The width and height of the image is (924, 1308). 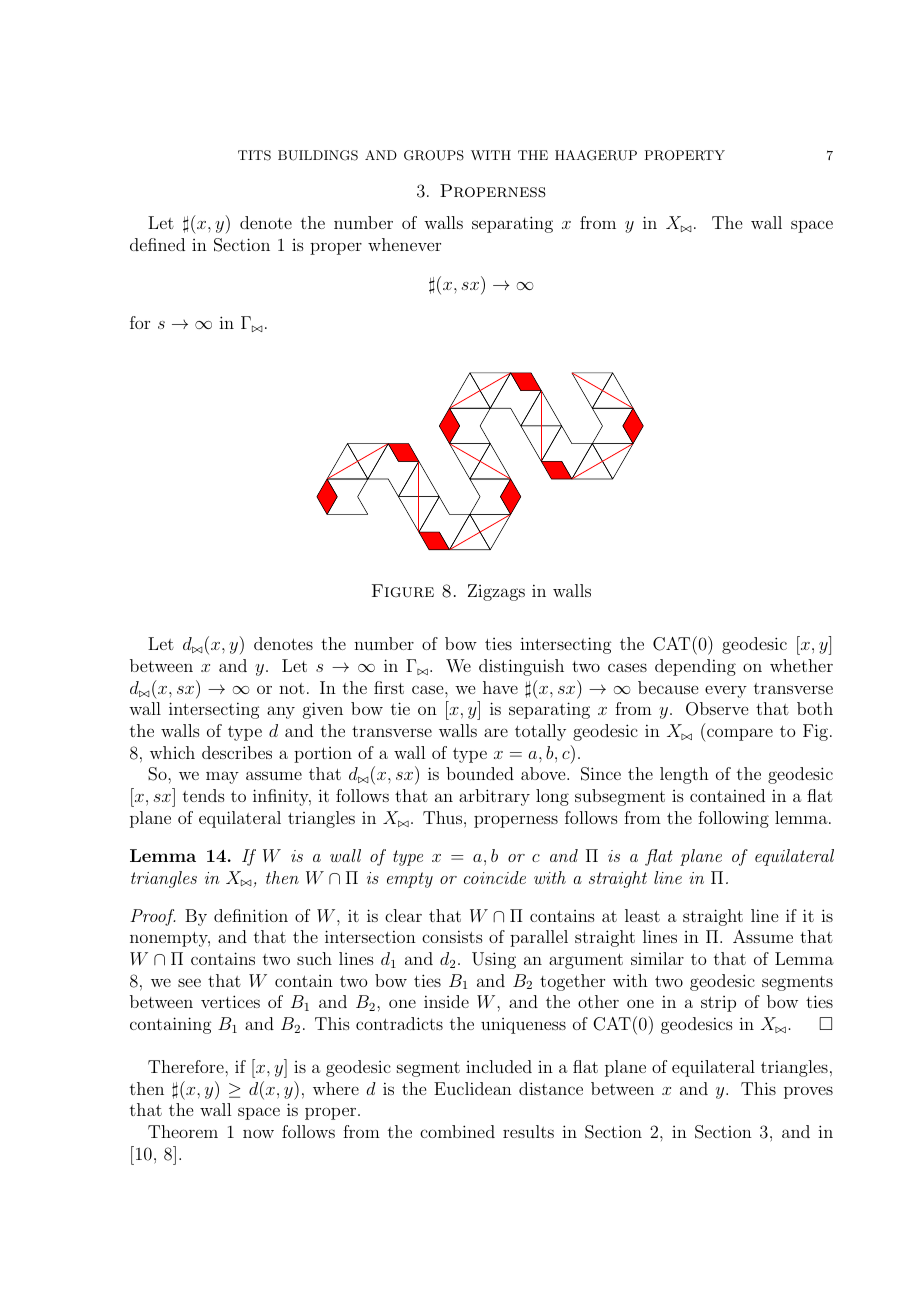 I want to click on Euclidean, so click(x=473, y=1088).
